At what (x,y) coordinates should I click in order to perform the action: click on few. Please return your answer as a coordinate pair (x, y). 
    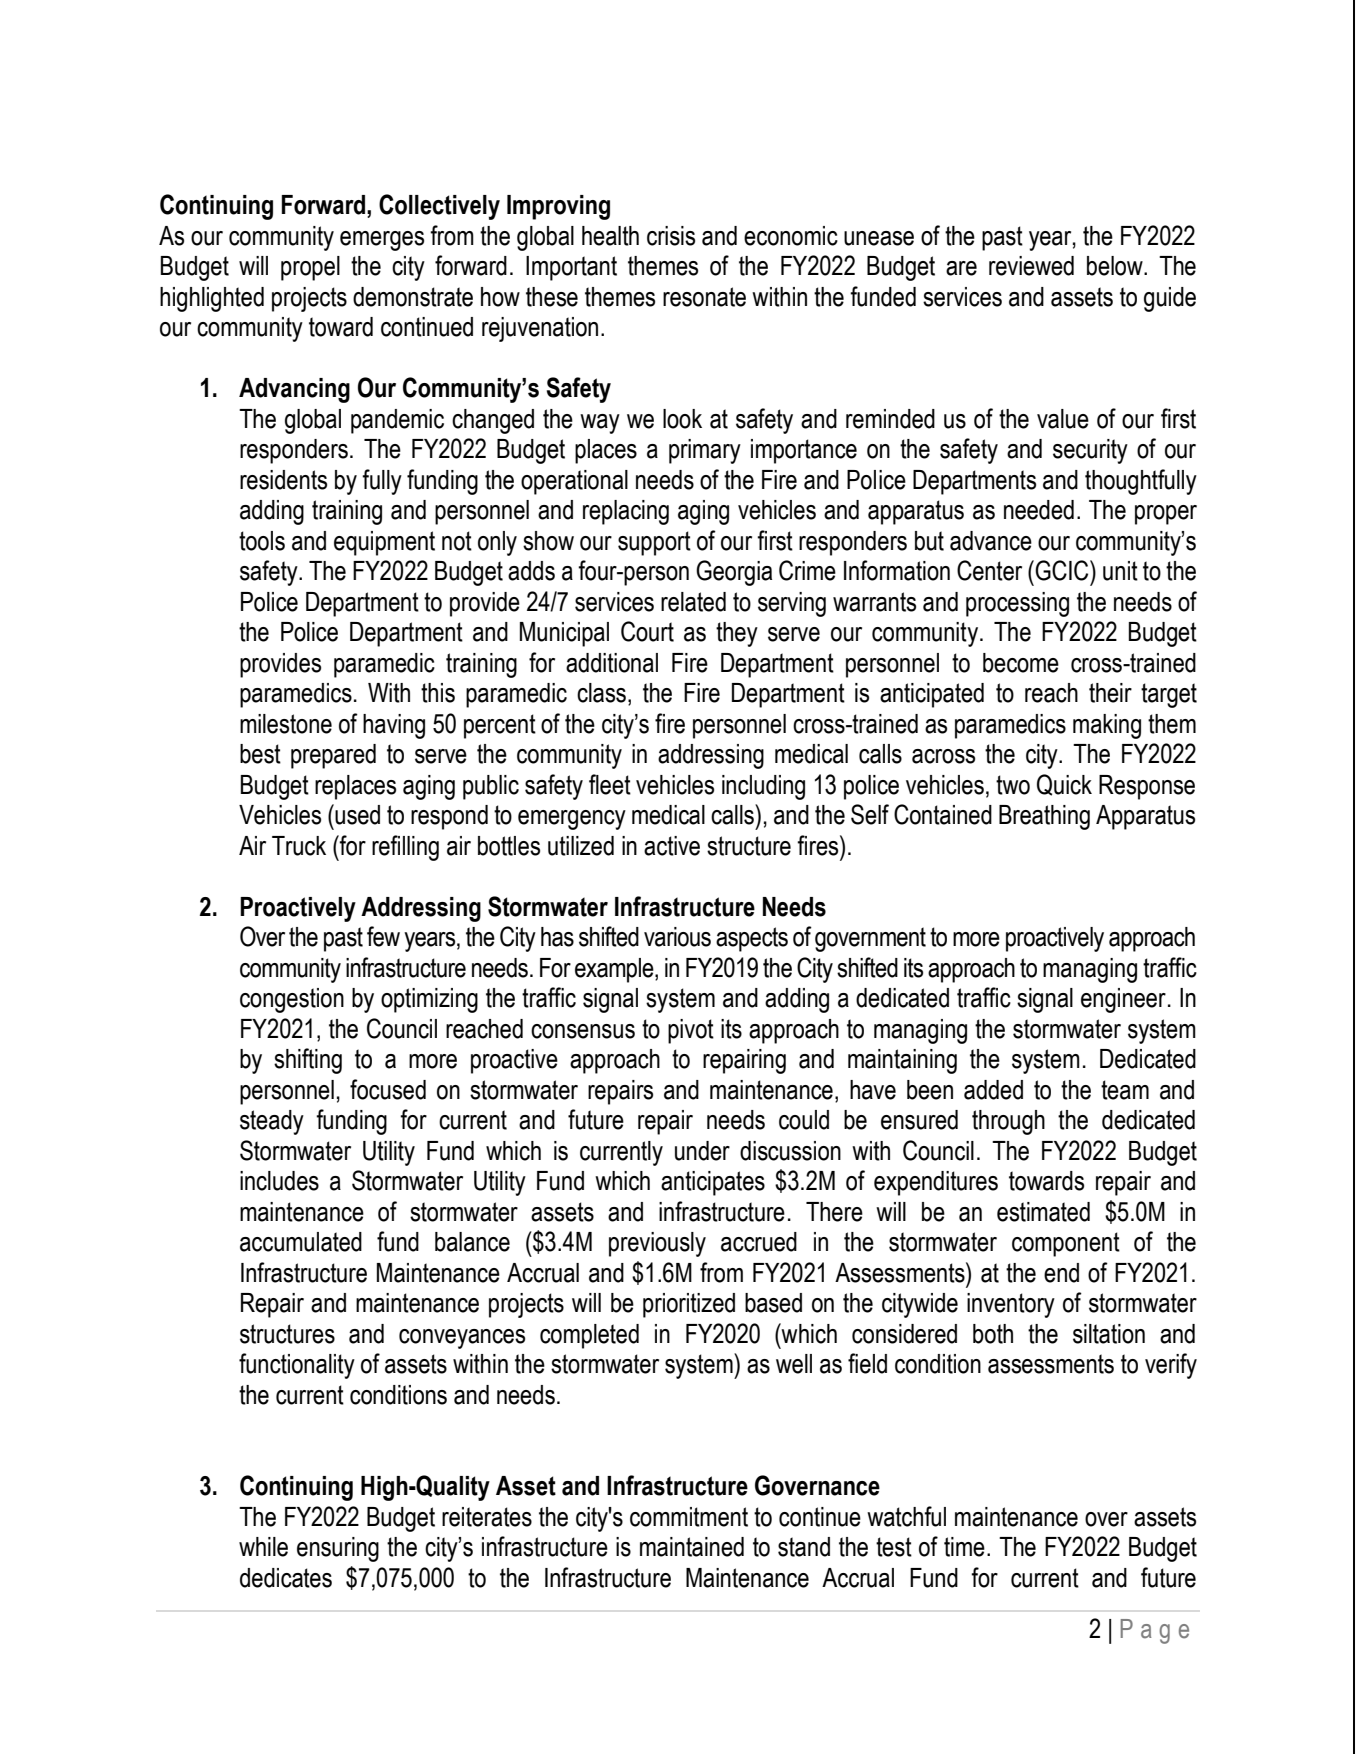
    Looking at the image, I should click on (383, 936).
